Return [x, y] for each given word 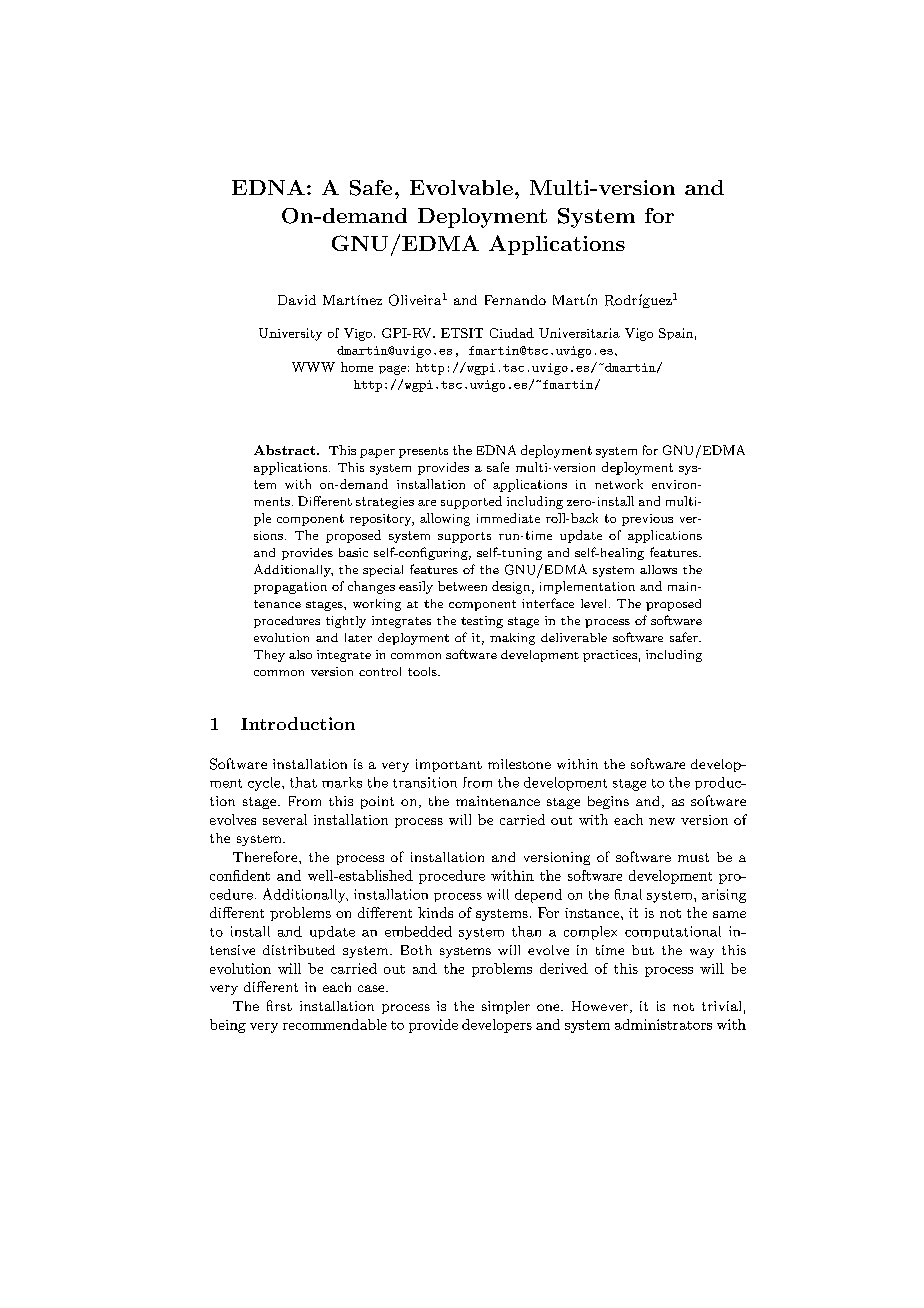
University [290, 334]
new [662, 821]
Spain [676, 334]
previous [647, 520]
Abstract [286, 450]
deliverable [574, 637]
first [279, 1005]
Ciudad [512, 333]
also [300, 654]
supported [471, 502]
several [285, 819]
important [449, 765]
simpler [506, 1007]
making [512, 639]
